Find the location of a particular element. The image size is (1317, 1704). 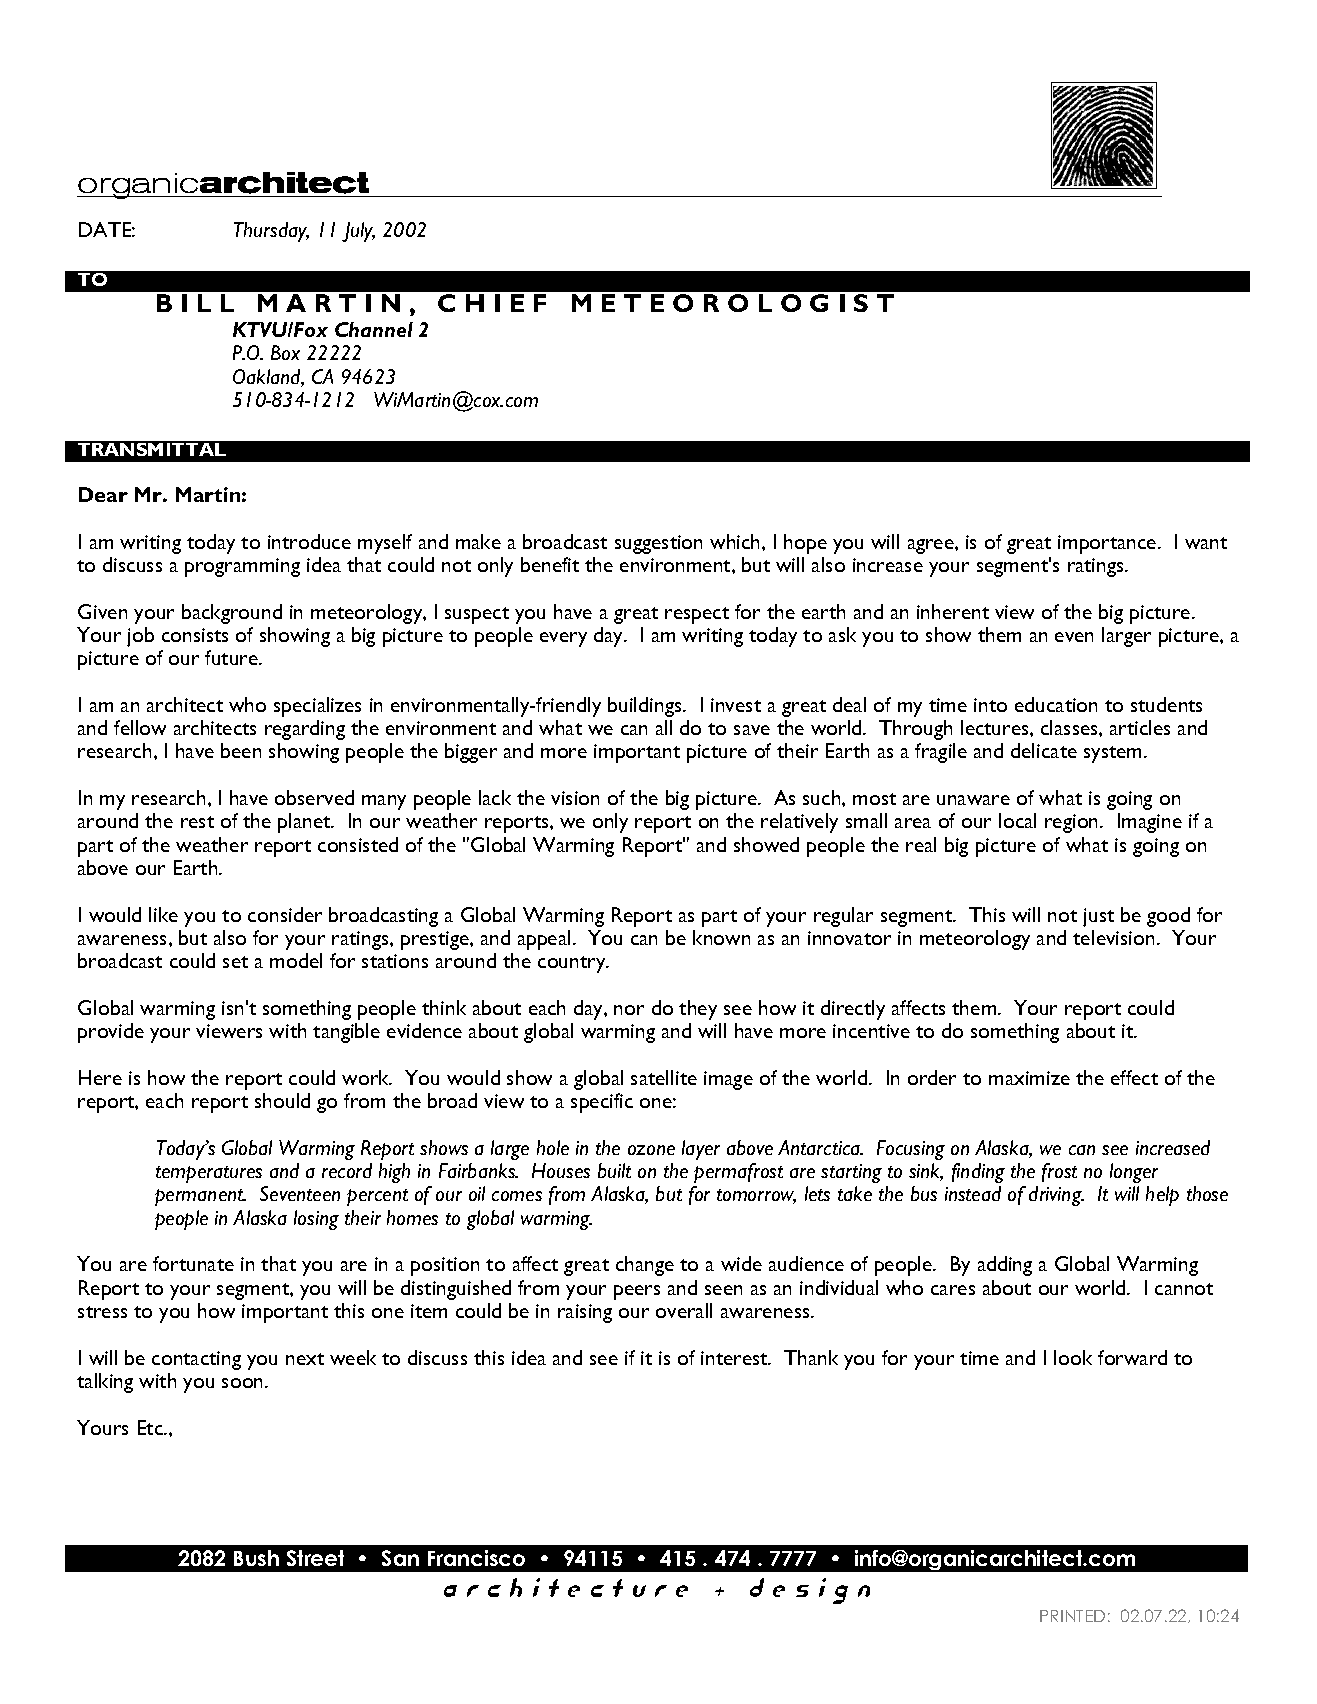

Bush is located at coordinates (256, 1558).
